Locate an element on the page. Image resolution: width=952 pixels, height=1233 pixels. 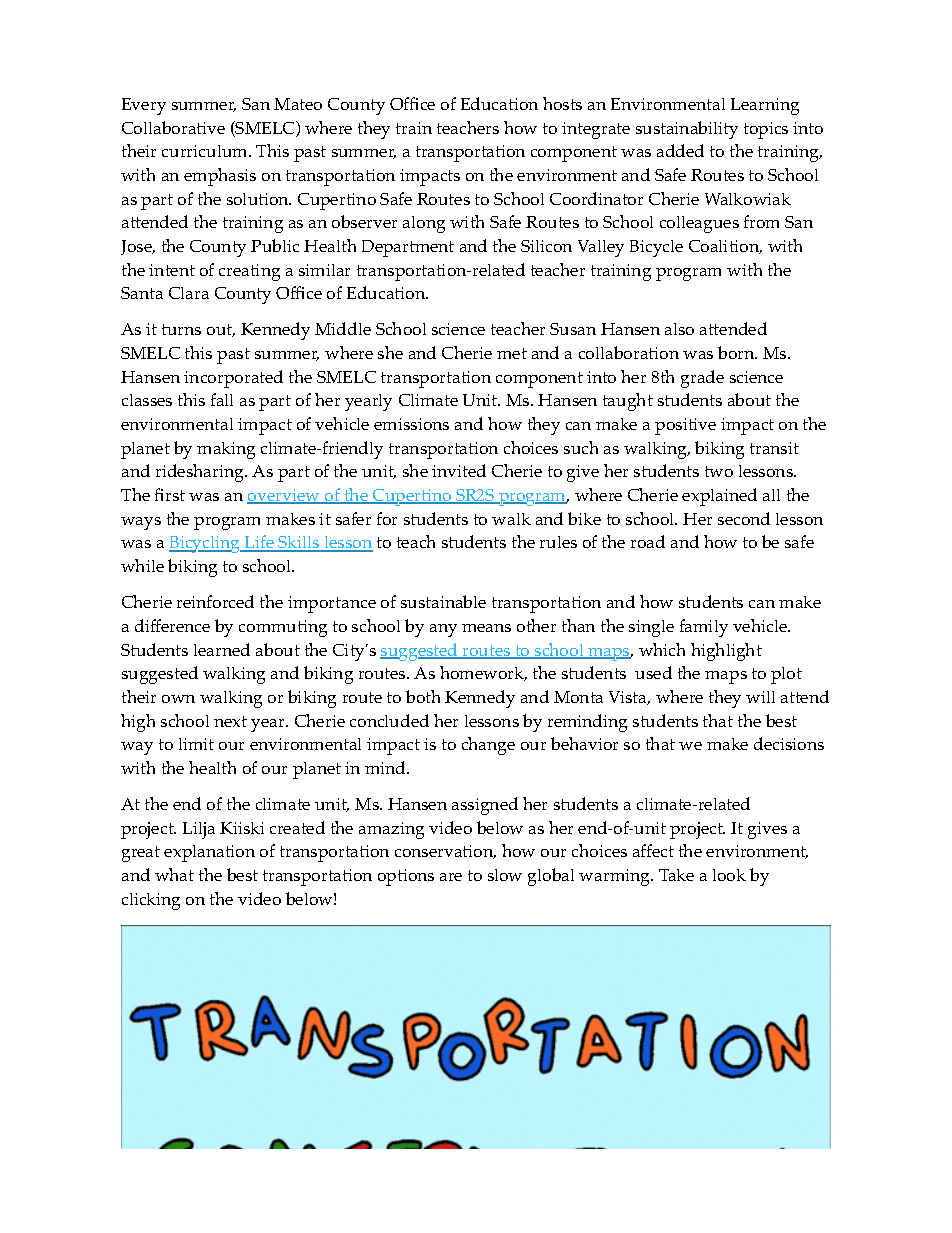
also is located at coordinates (679, 329).
